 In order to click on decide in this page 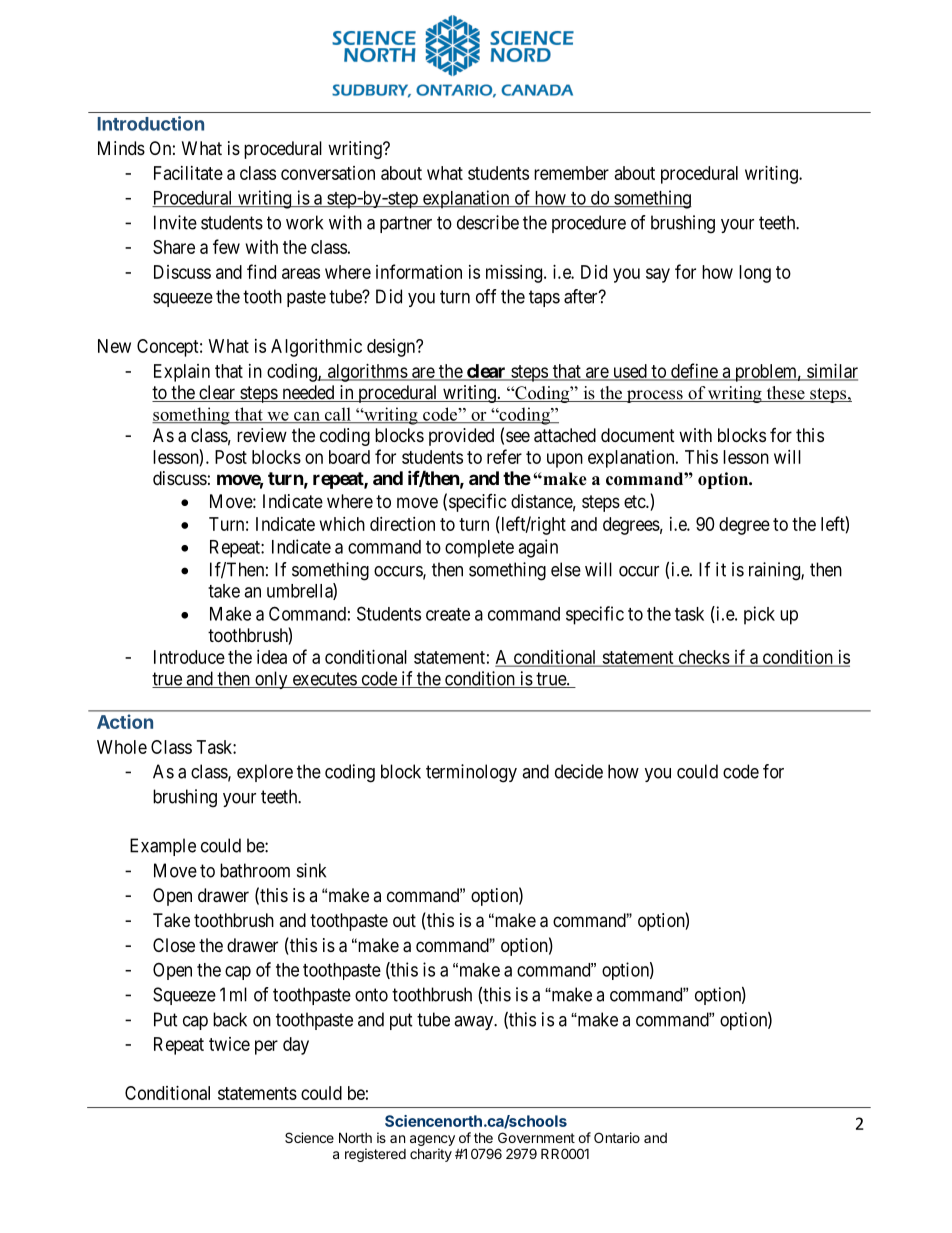, I will do `click(579, 771)`.
